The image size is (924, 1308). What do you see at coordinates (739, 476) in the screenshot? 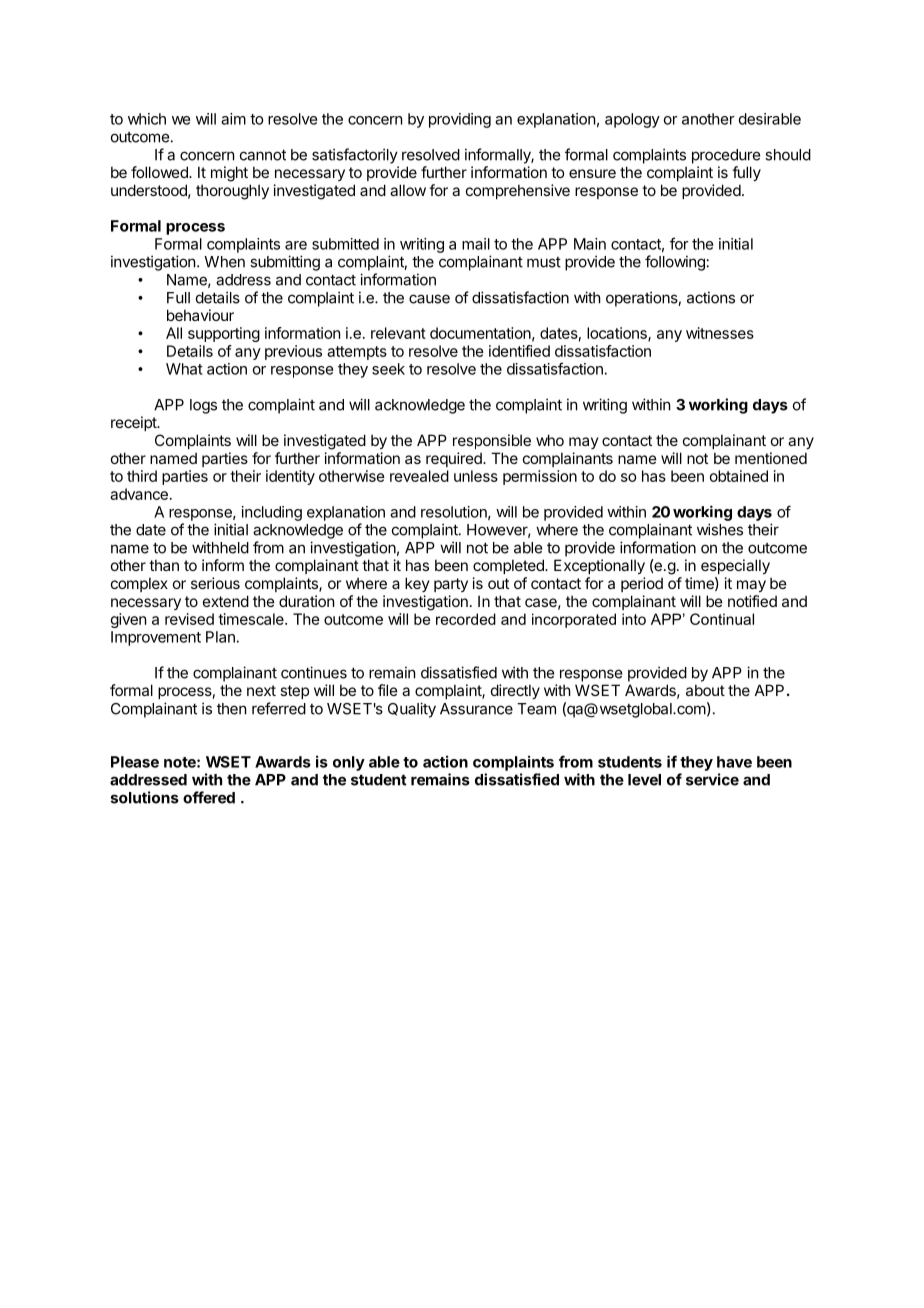
I see `obtained` at bounding box center [739, 476].
